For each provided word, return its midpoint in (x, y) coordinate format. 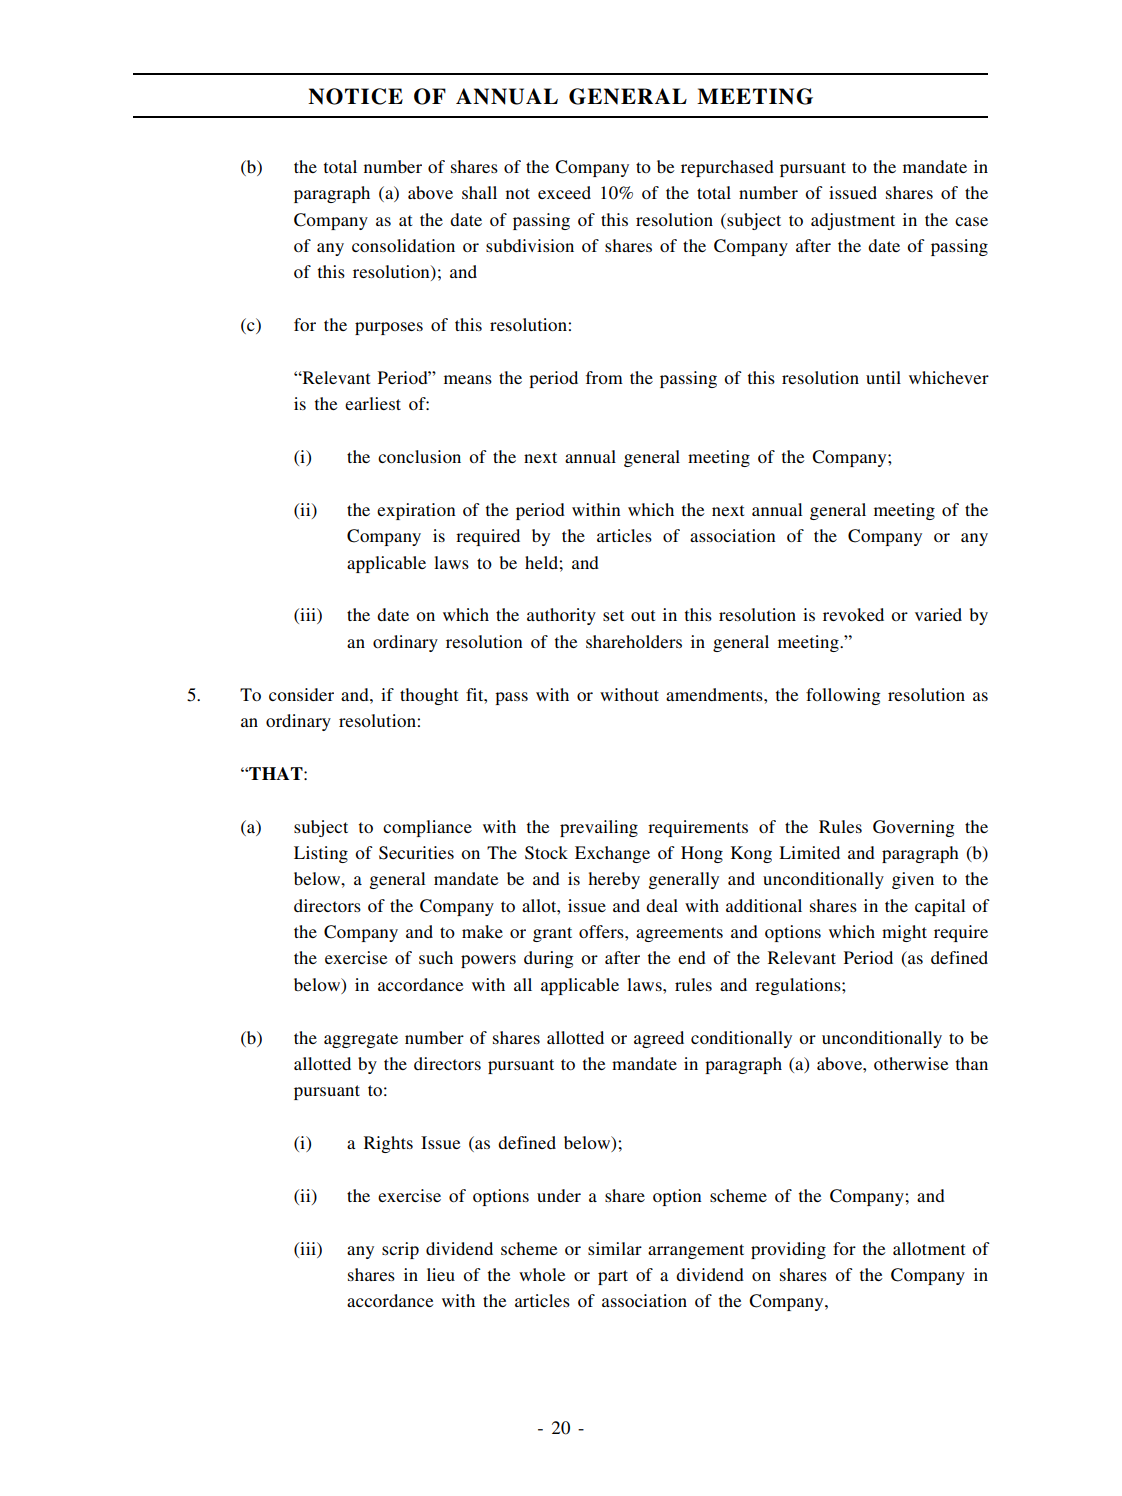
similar (615, 1248)
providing (788, 1250)
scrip (400, 1250)
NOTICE (355, 96)
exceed (564, 192)
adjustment (853, 221)
